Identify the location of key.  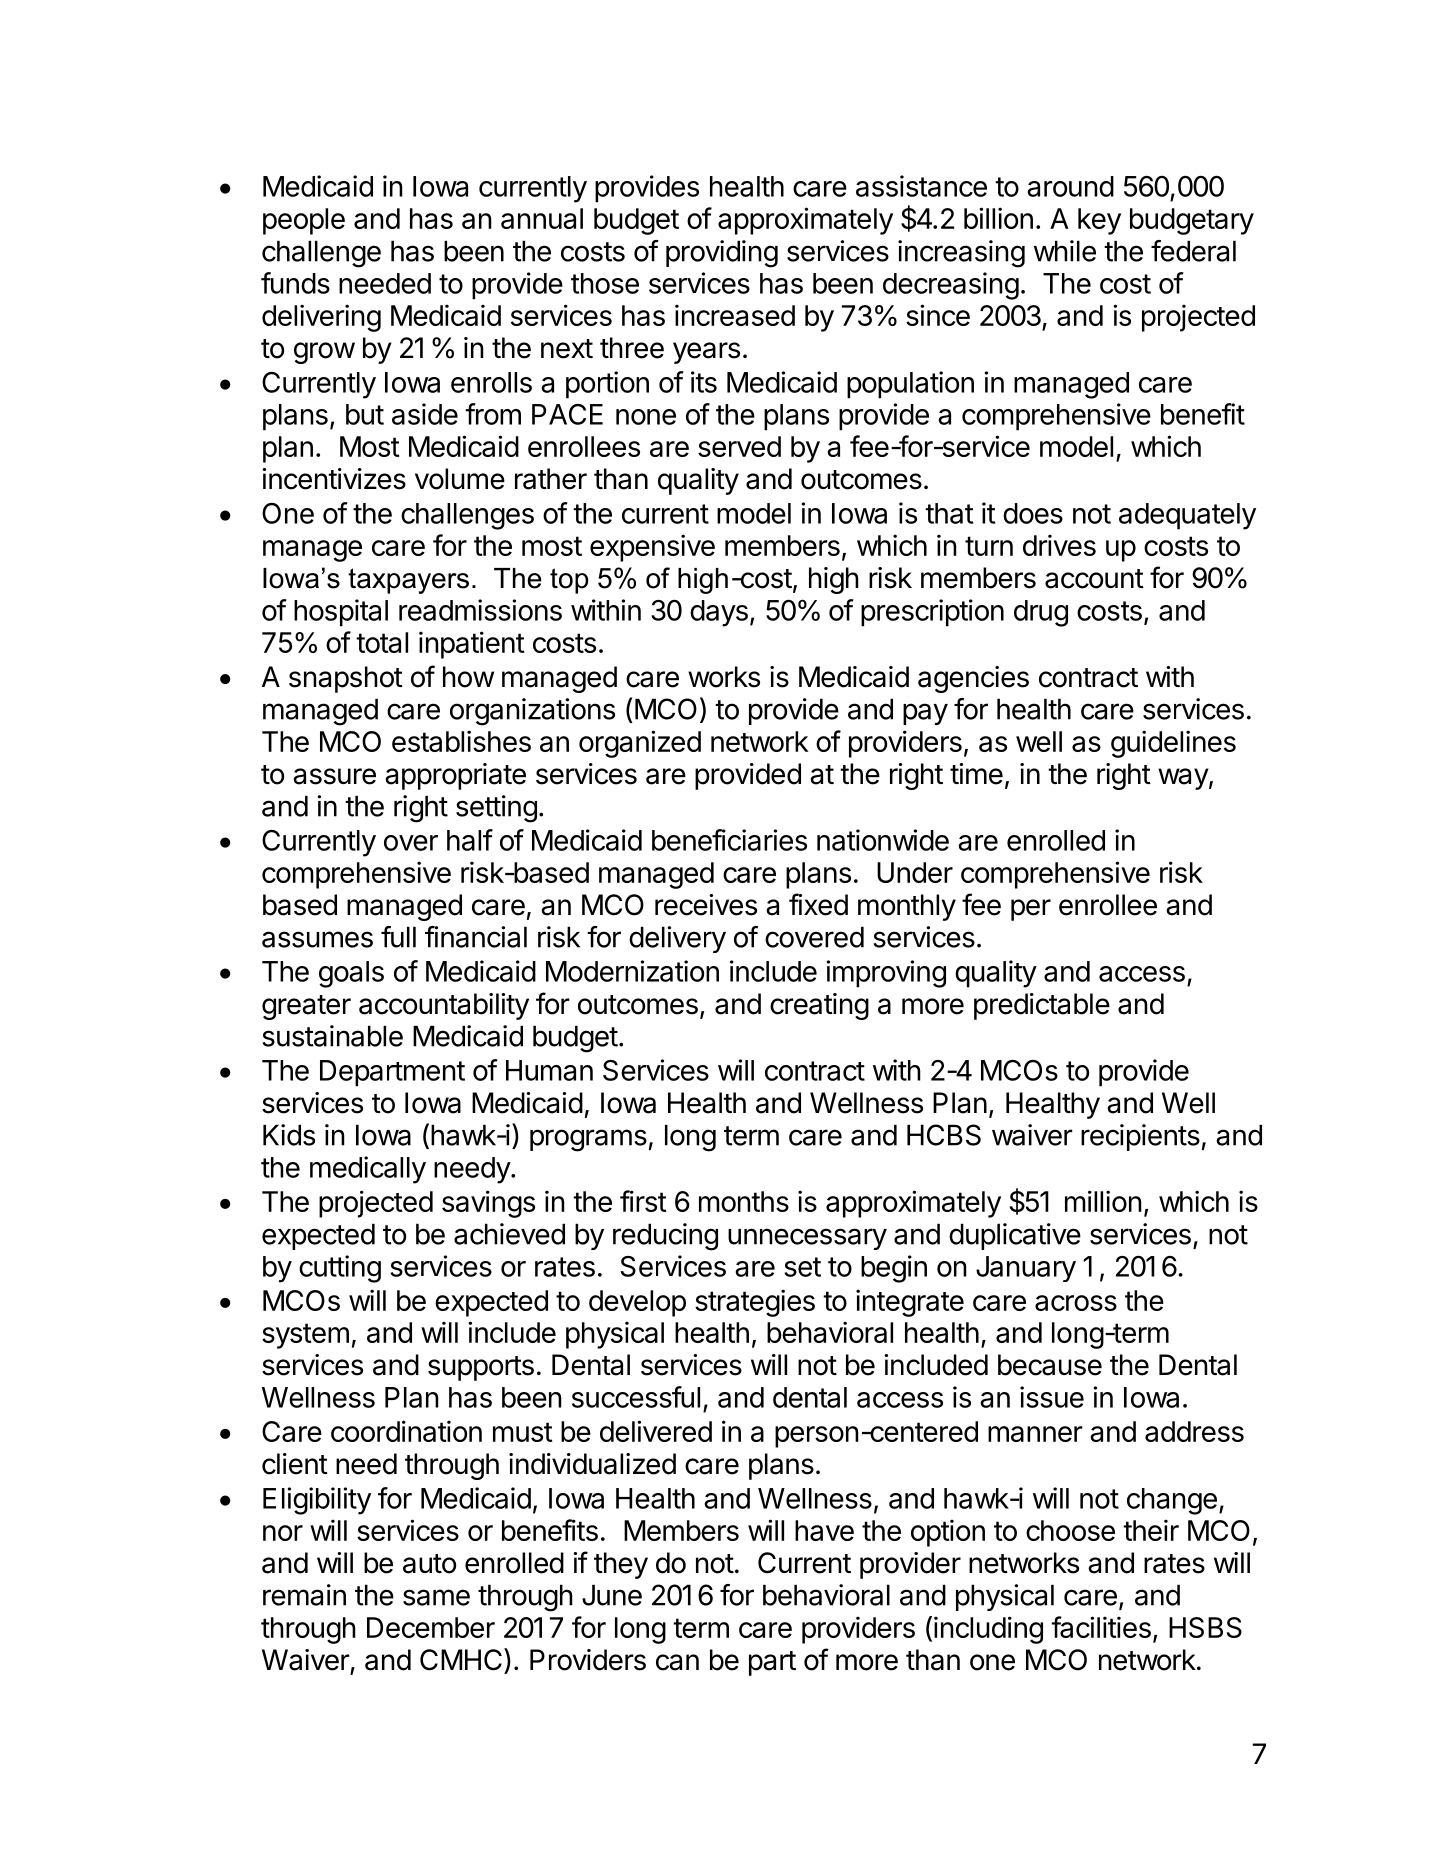
(1099, 221).
